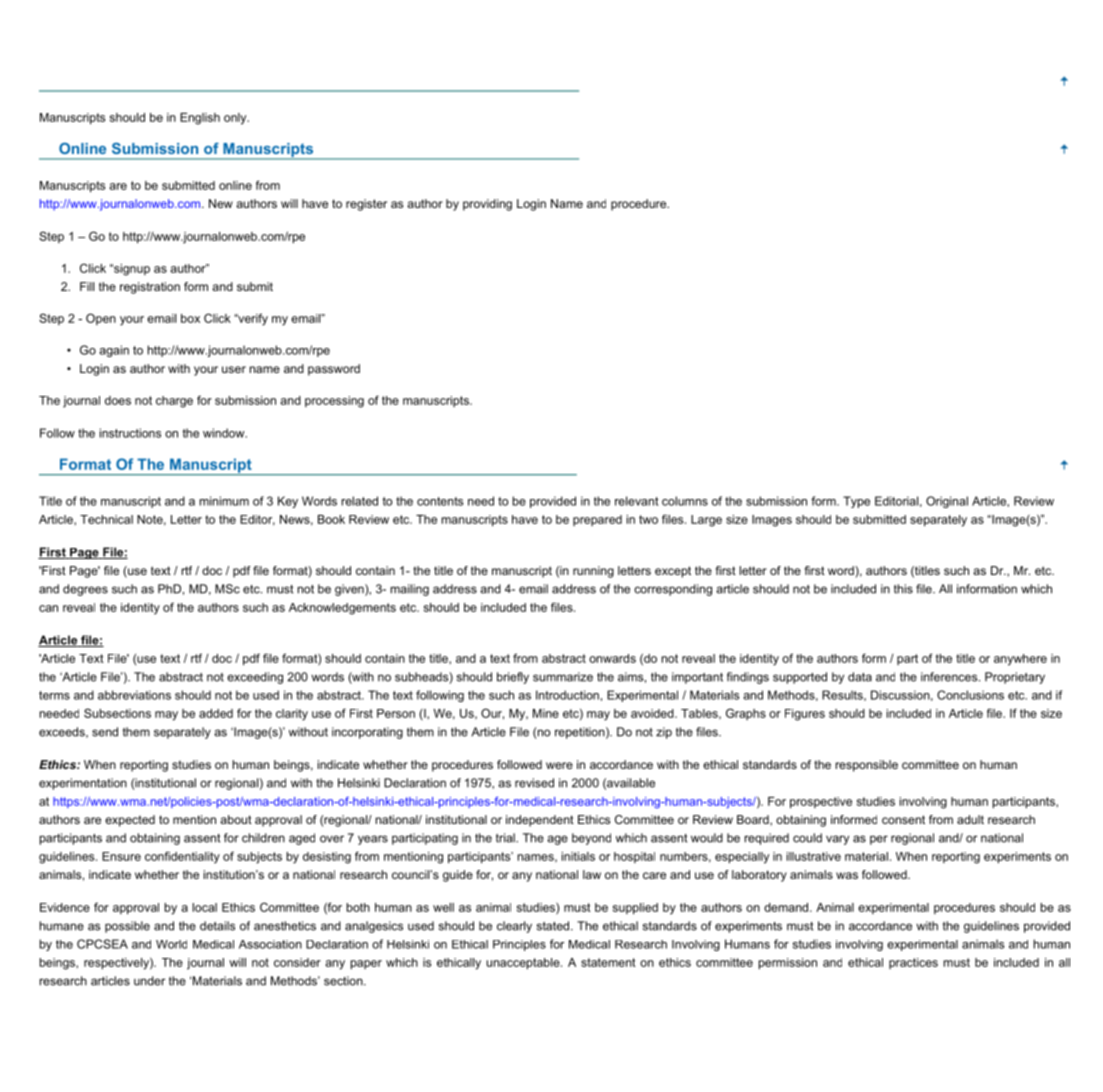 The height and width of the page is (1092, 1103). Describe the element at coordinates (171, 944) in the page. I see `World` at that location.
